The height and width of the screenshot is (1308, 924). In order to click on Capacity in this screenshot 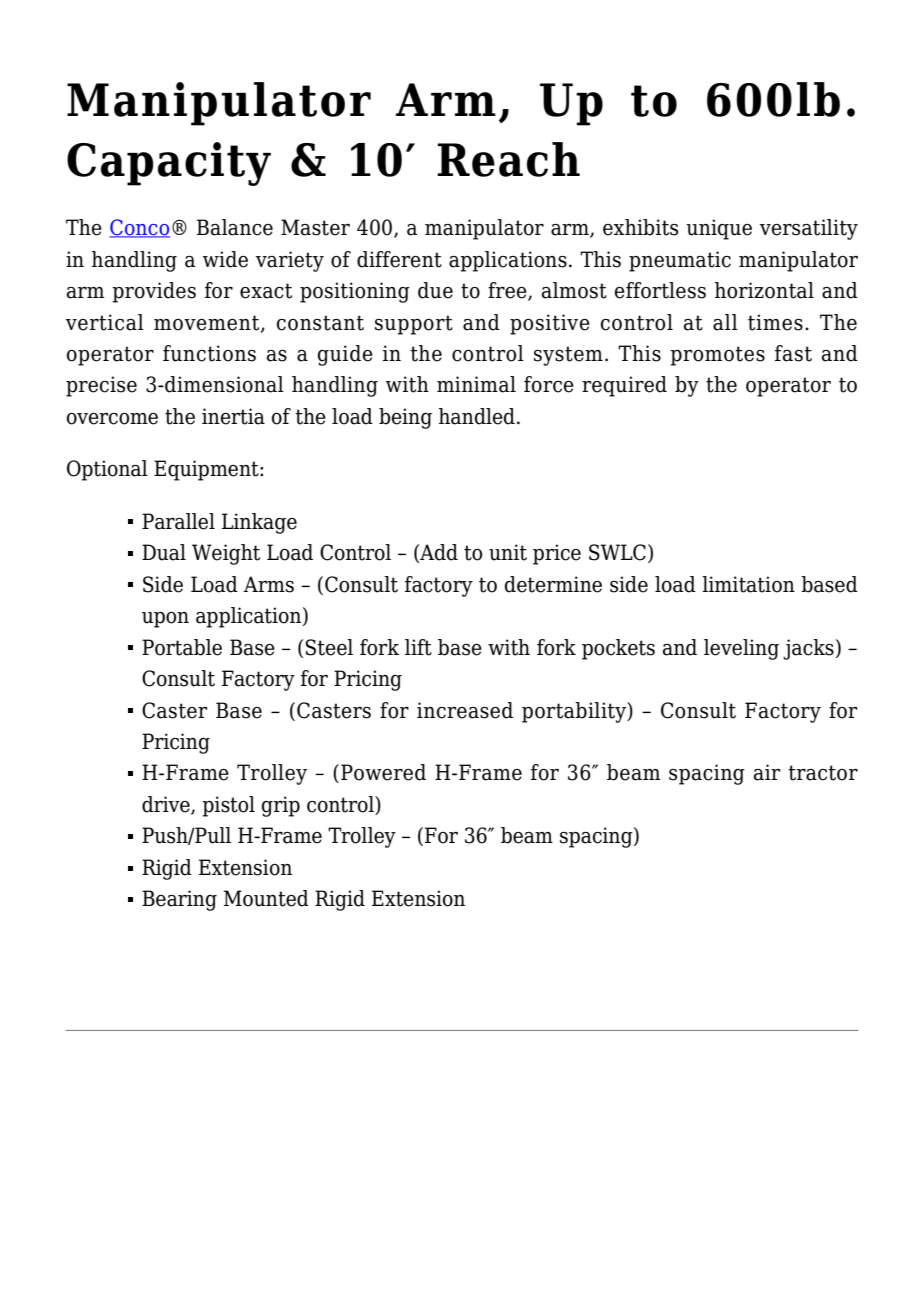, I will do `click(169, 164)`.
